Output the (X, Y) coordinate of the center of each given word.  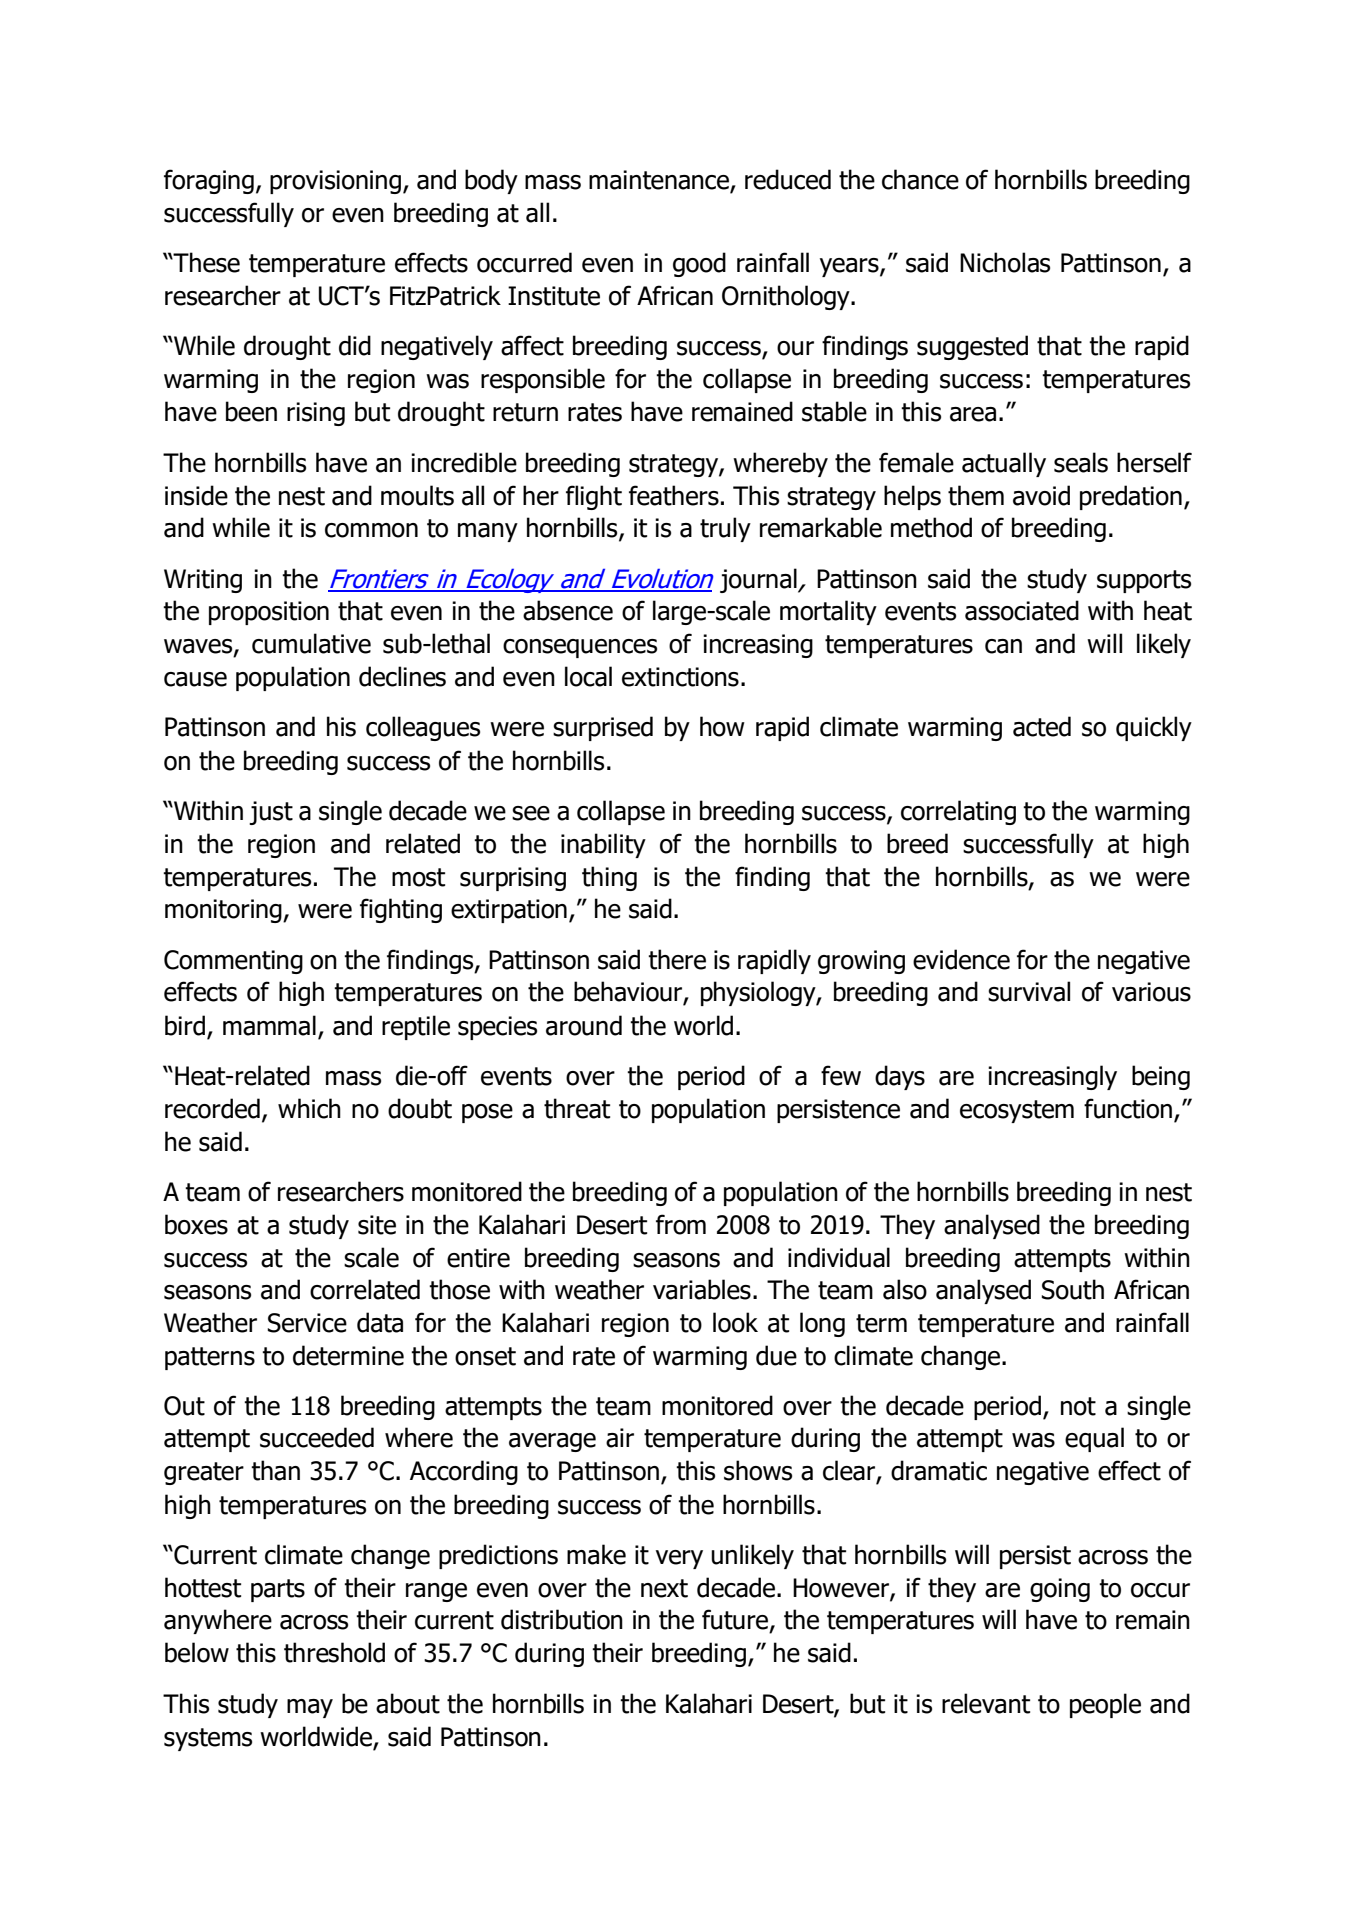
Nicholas (1005, 262)
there (677, 959)
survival (1029, 991)
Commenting (233, 962)
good (699, 264)
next (664, 1588)
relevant (986, 1703)
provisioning (337, 182)
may (310, 1708)
